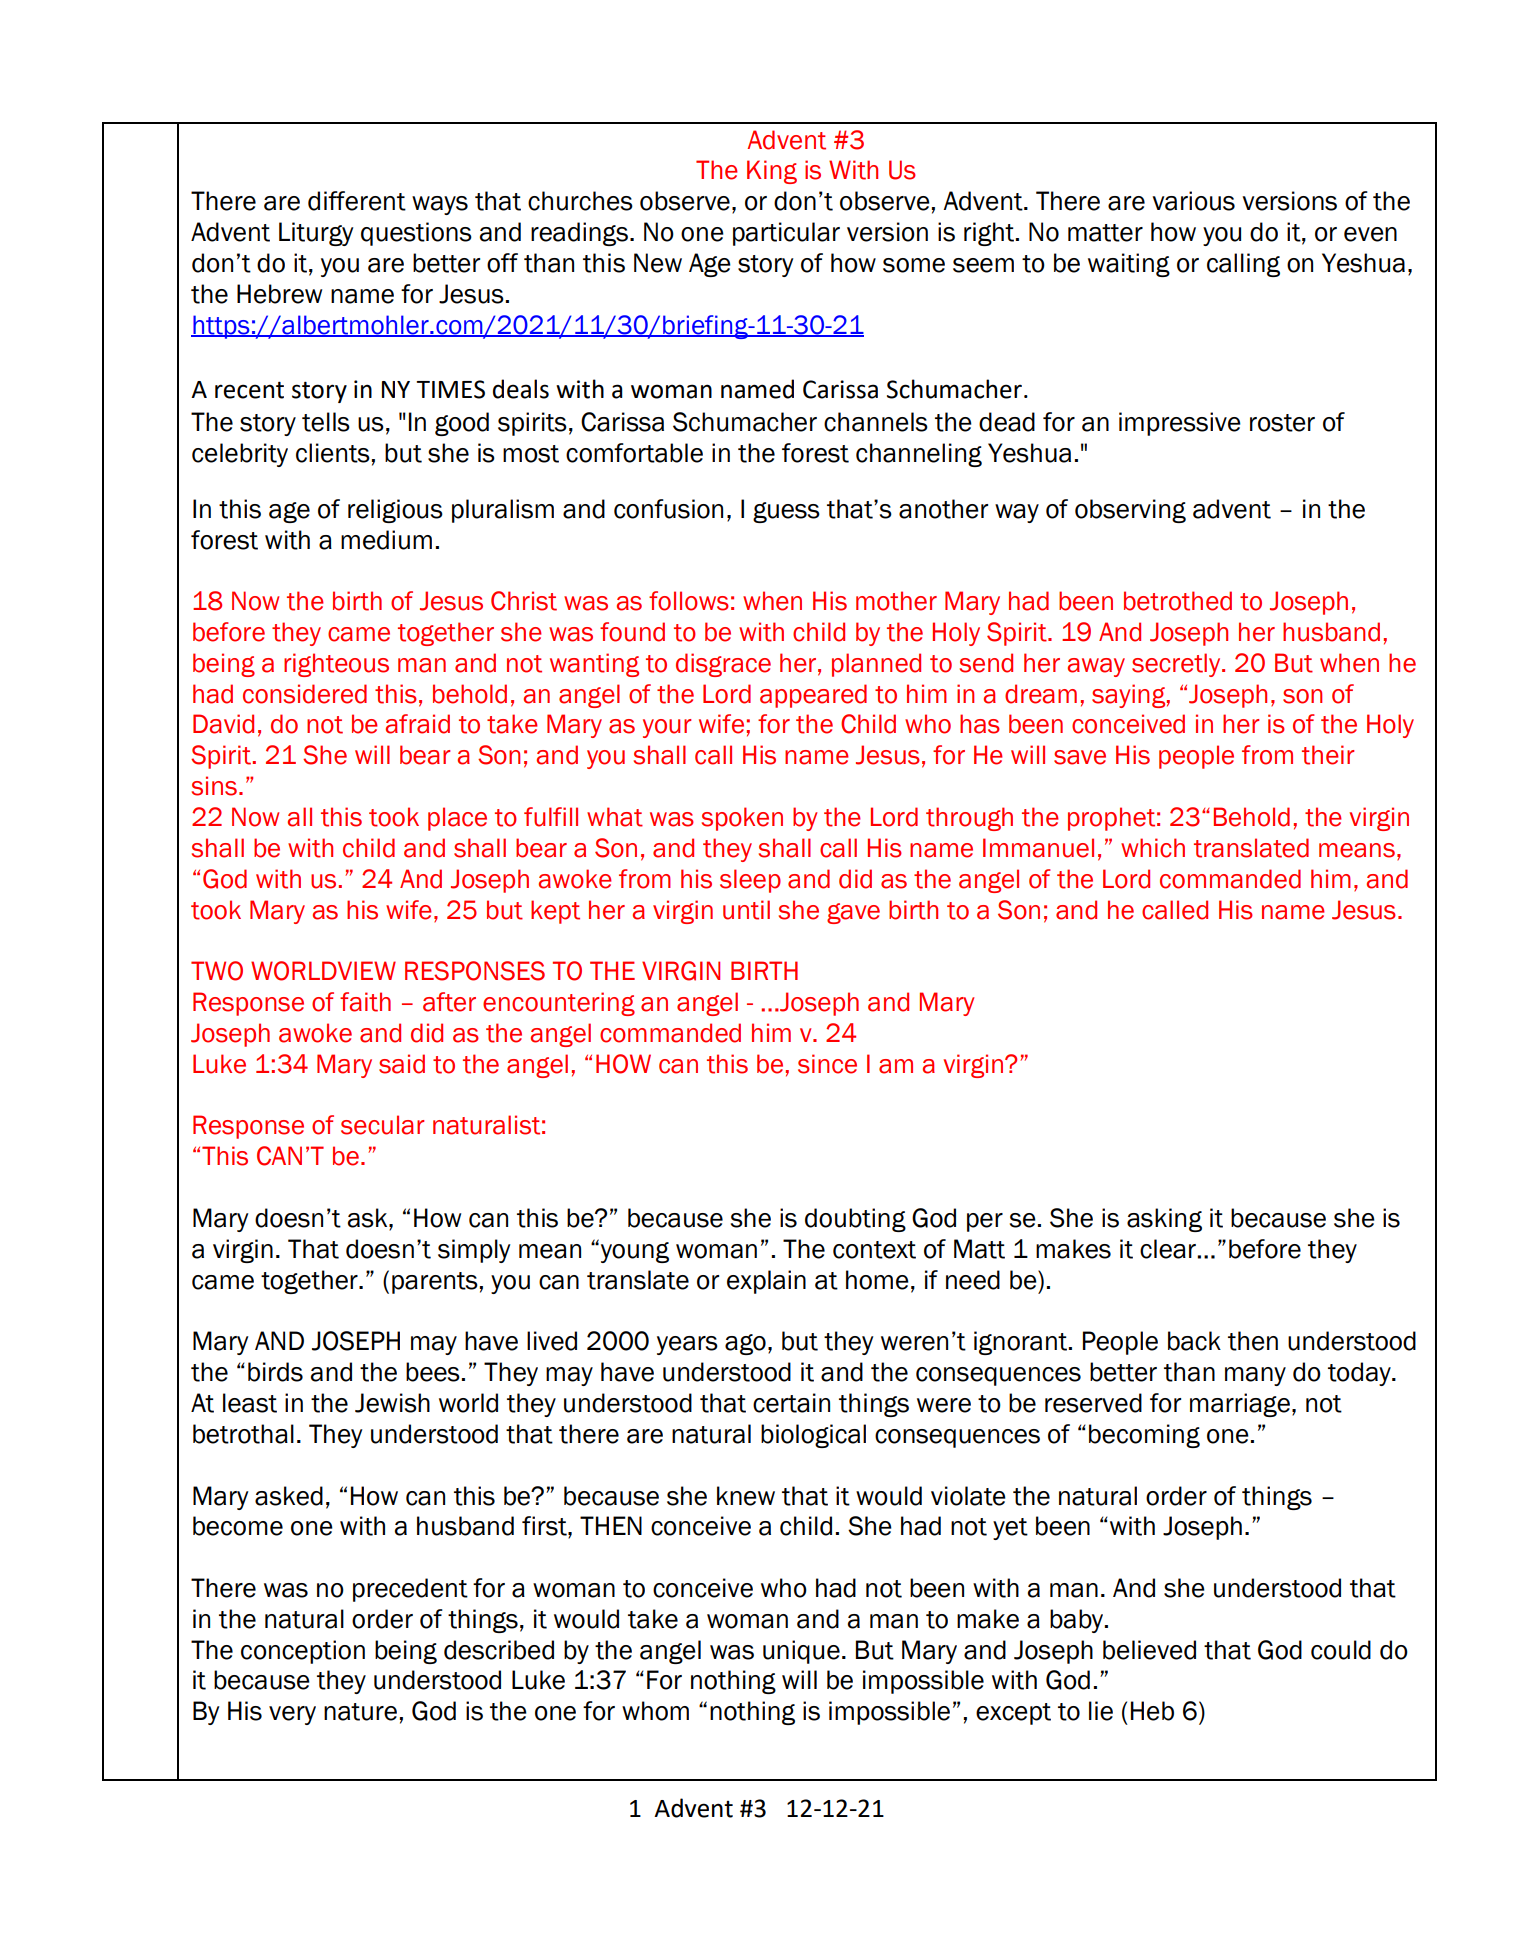 The height and width of the document is (1958, 1513). I want to click on faith, so click(365, 1002).
